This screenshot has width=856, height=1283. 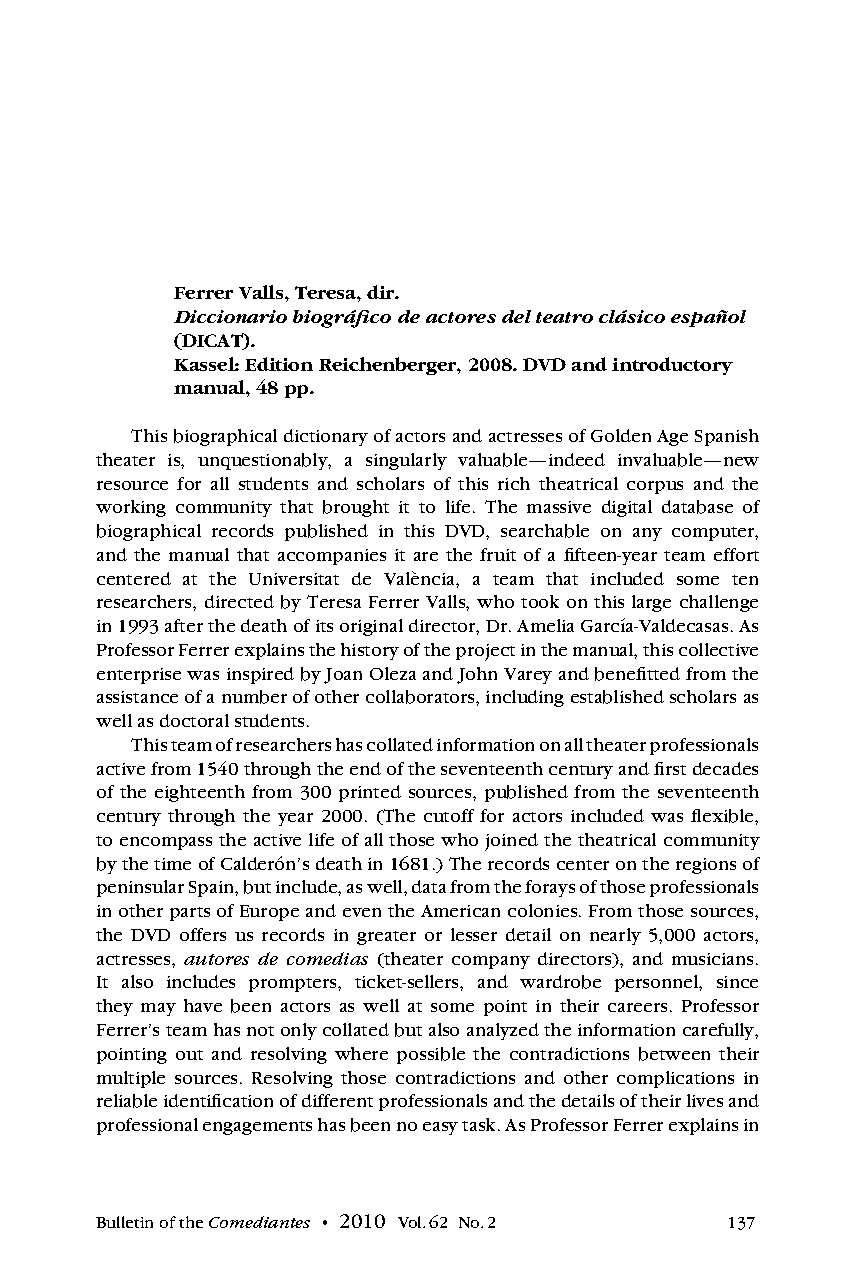 What do you see at coordinates (651, 603) in the screenshot?
I see `large` at bounding box center [651, 603].
